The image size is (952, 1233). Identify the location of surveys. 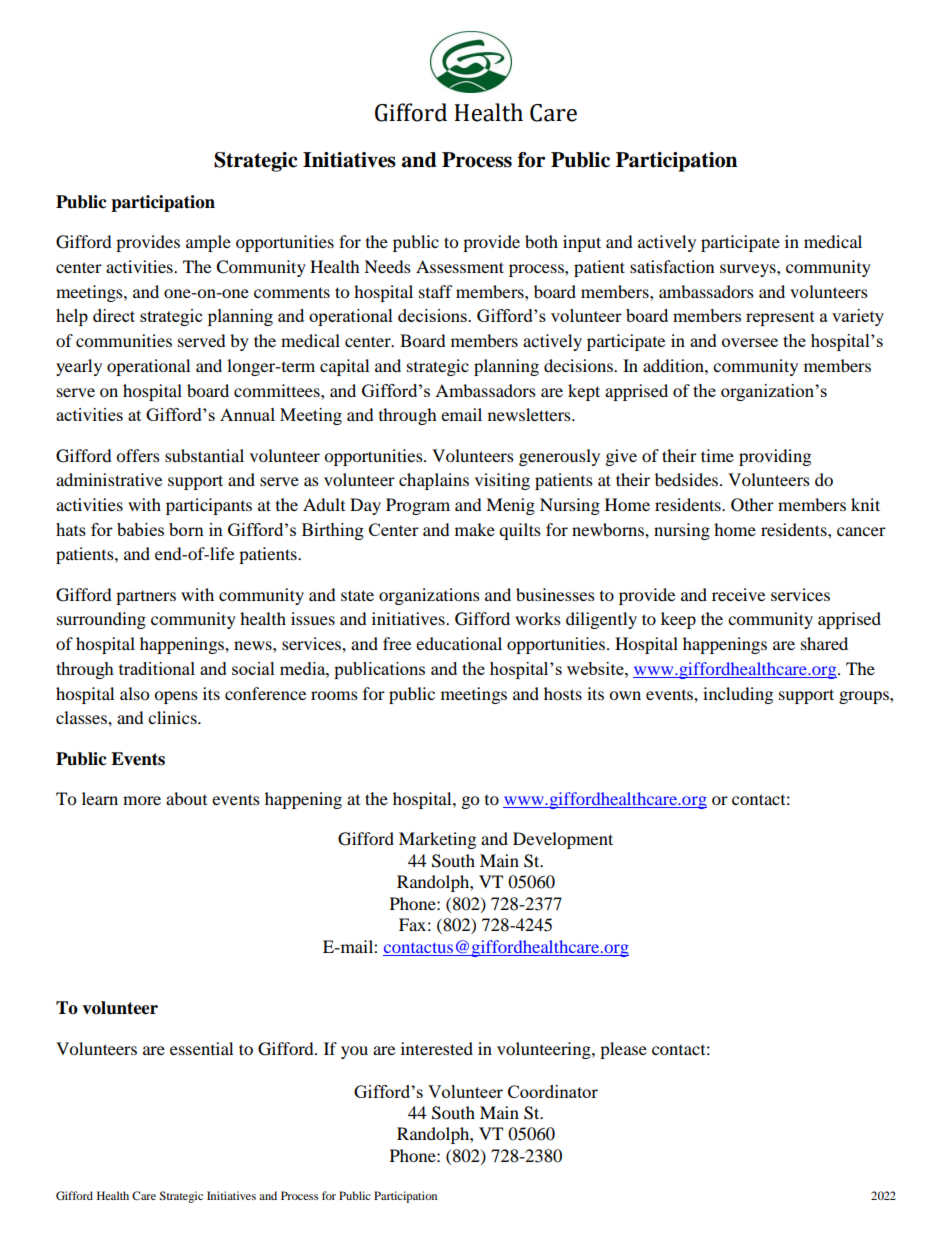
(749, 270).
